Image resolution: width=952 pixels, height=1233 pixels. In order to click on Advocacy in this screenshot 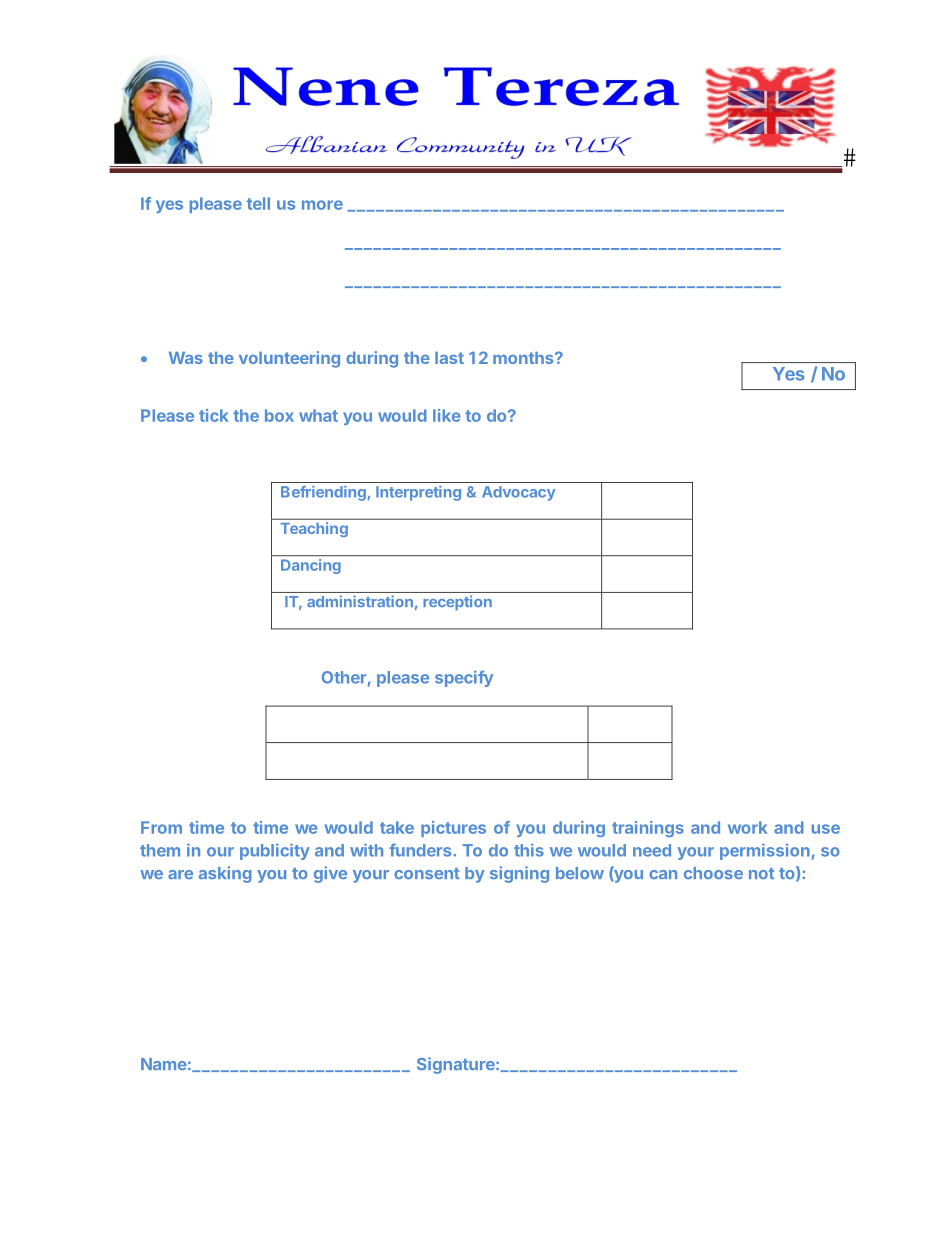, I will do `click(519, 493)`.
